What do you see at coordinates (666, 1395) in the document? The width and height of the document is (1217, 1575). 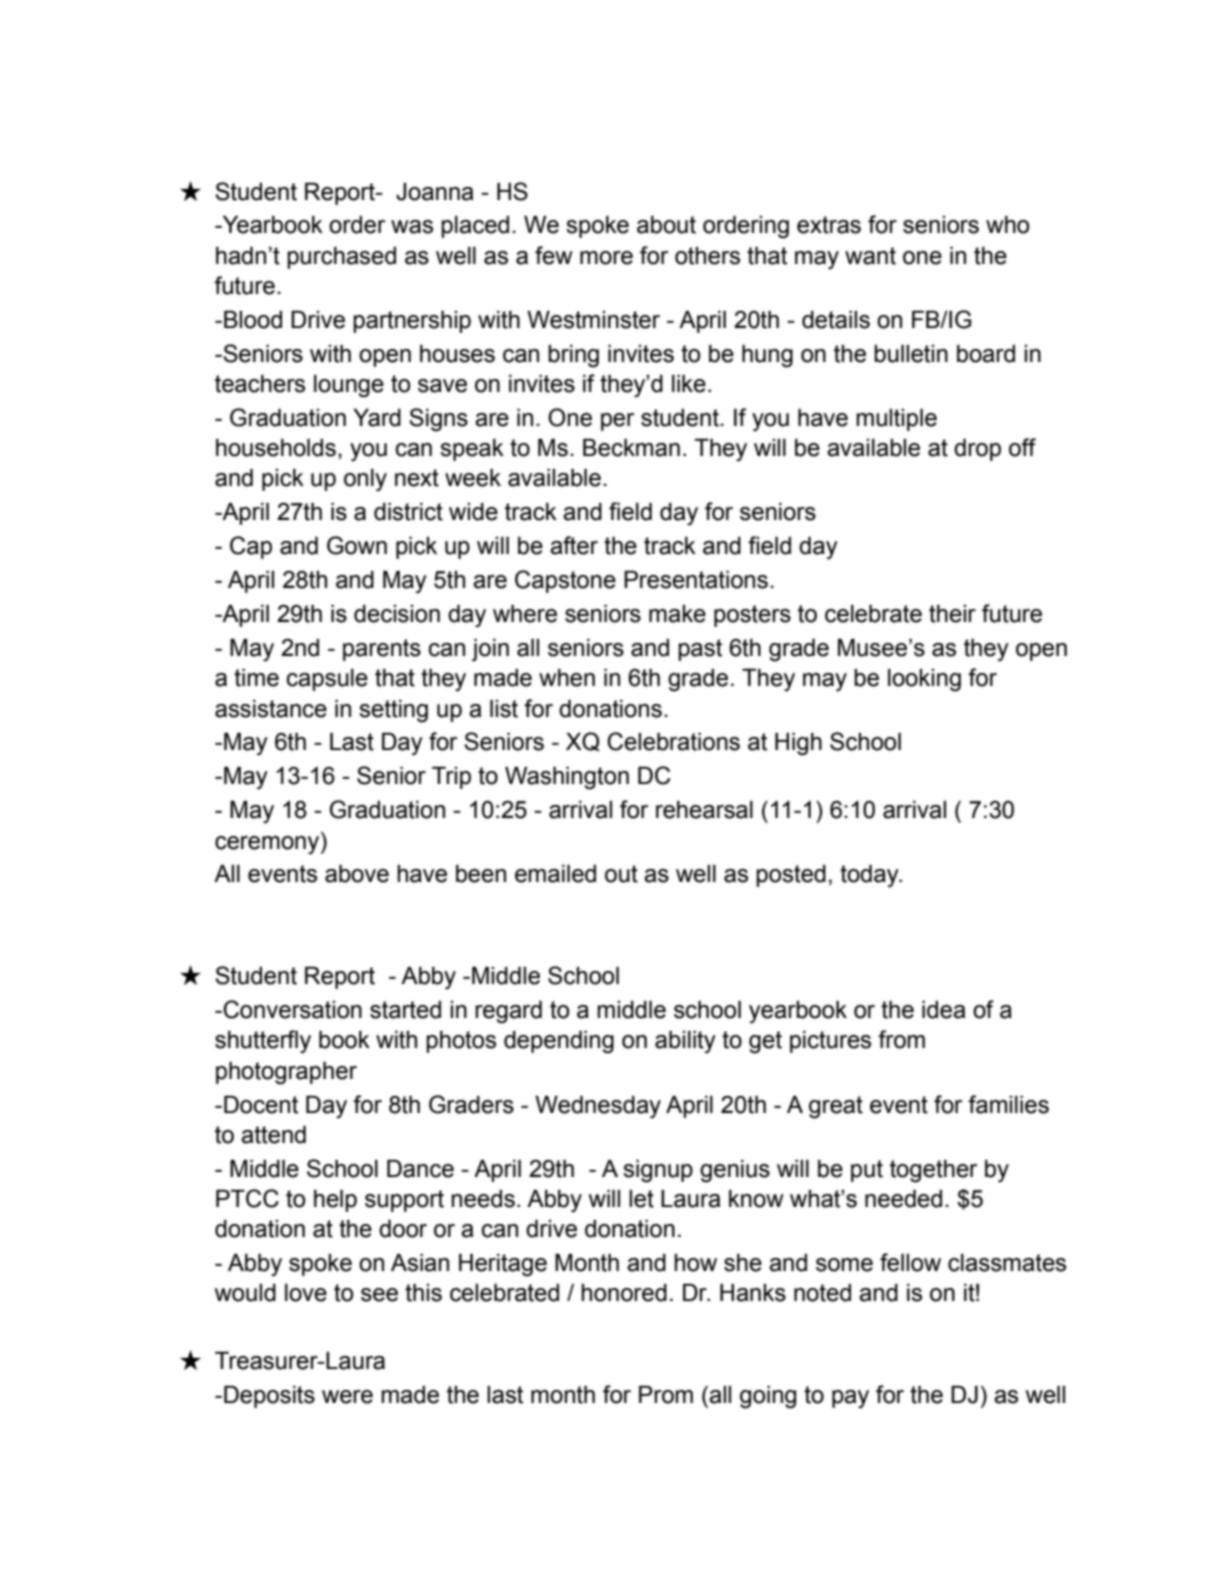 I see `Prom` at bounding box center [666, 1395].
